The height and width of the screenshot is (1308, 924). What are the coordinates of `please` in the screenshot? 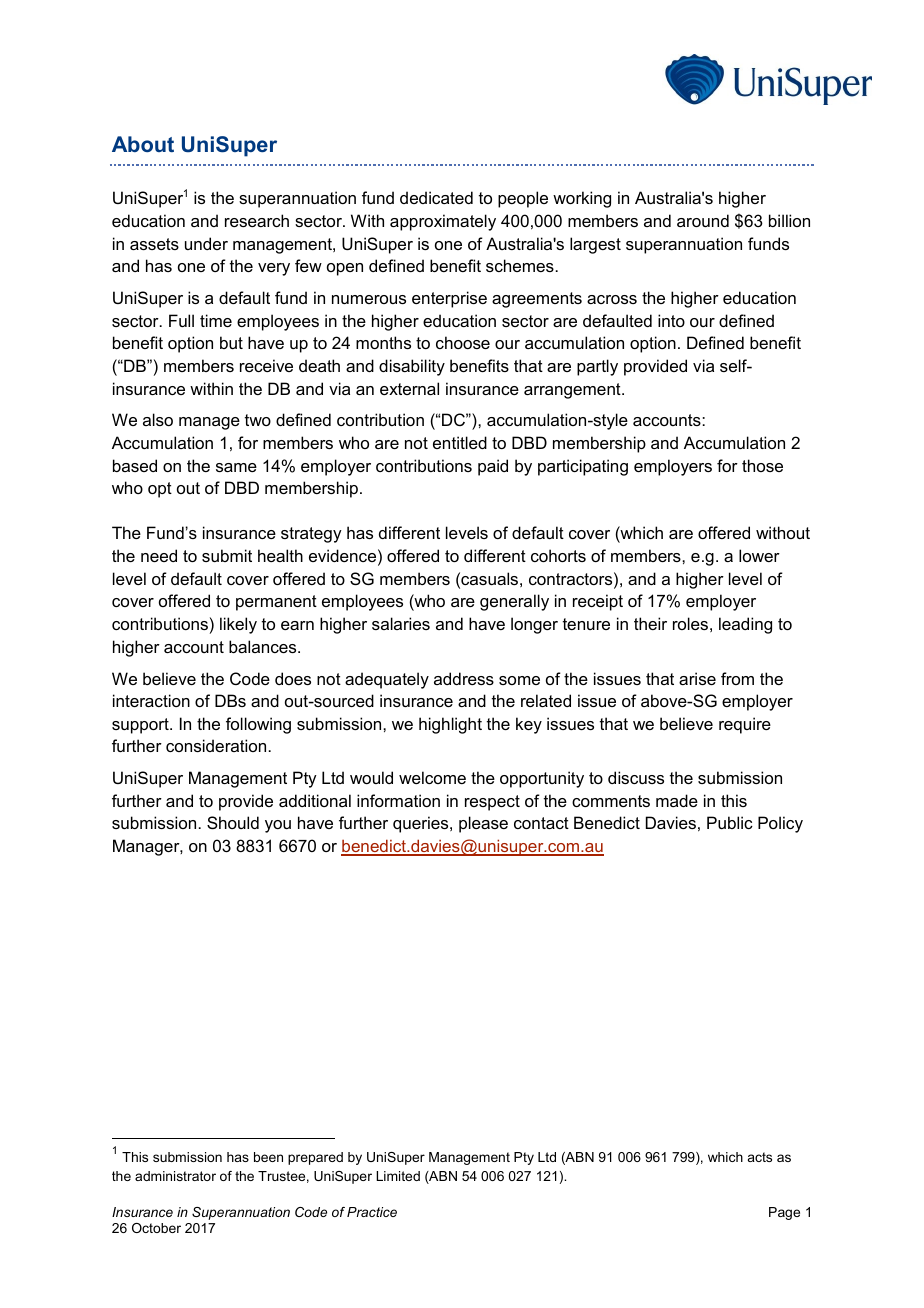 It's located at (483, 824).
